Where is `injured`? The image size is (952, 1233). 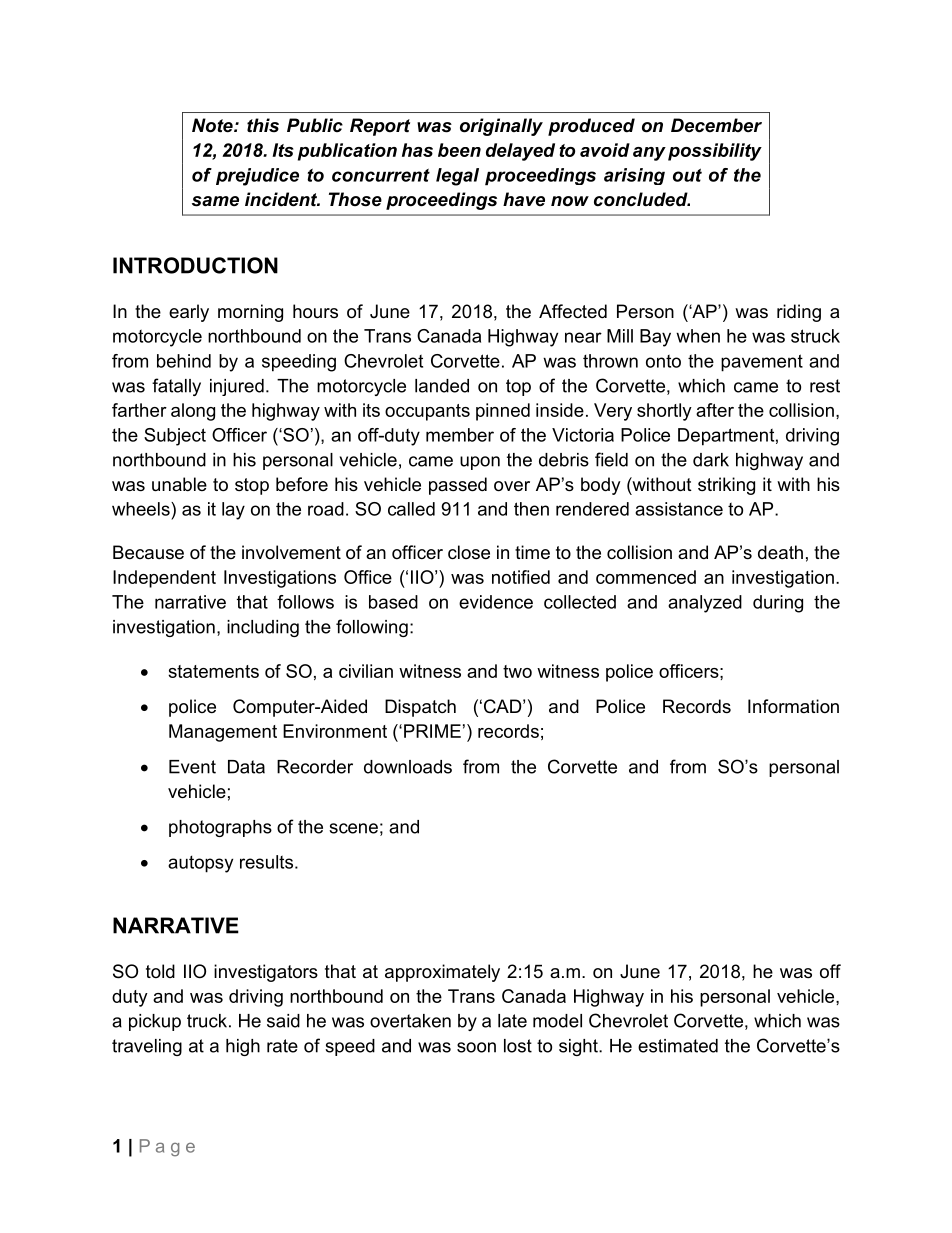 injured is located at coordinates (237, 387).
